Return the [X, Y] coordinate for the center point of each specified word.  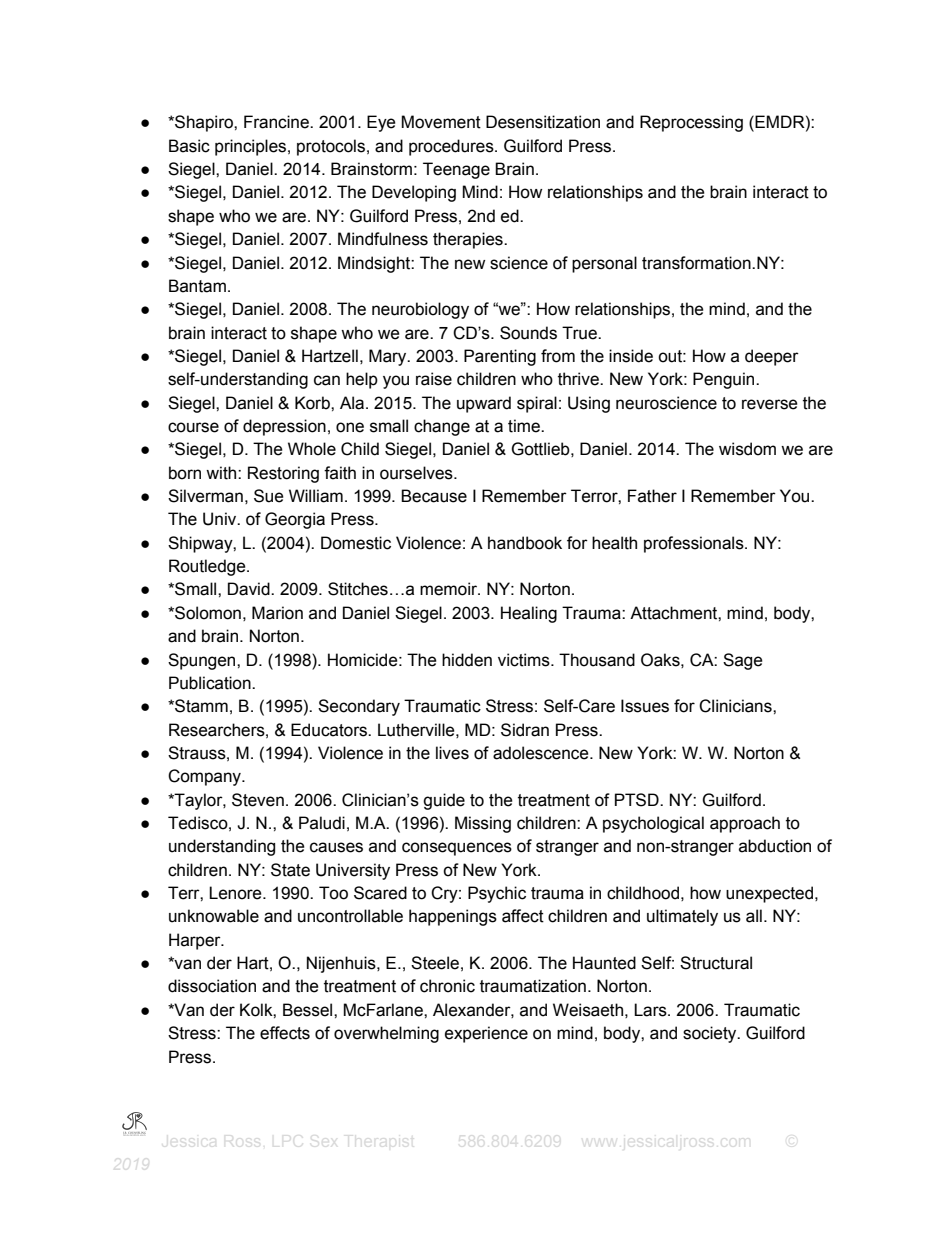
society [711, 1034]
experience [486, 1034]
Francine [277, 122]
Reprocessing [691, 123]
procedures [452, 147]
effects [285, 1033]
